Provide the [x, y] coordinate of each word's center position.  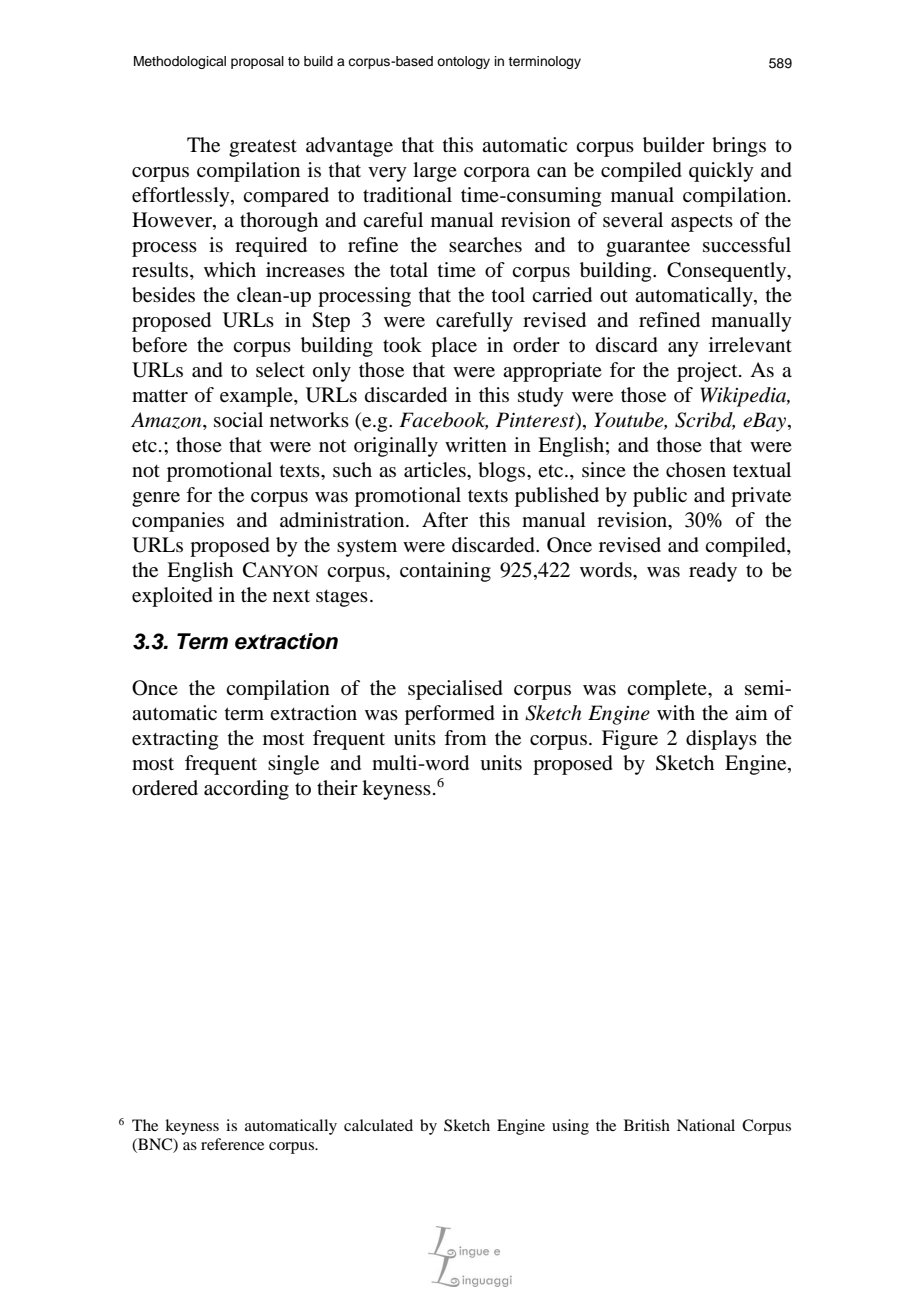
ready [713, 572]
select [280, 370]
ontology [463, 62]
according [246, 790]
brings [739, 147]
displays [721, 740]
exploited [172, 597]
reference [232, 1144]
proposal [257, 62]
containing [445, 572]
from [465, 738]
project [708, 372]
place [454, 347]
